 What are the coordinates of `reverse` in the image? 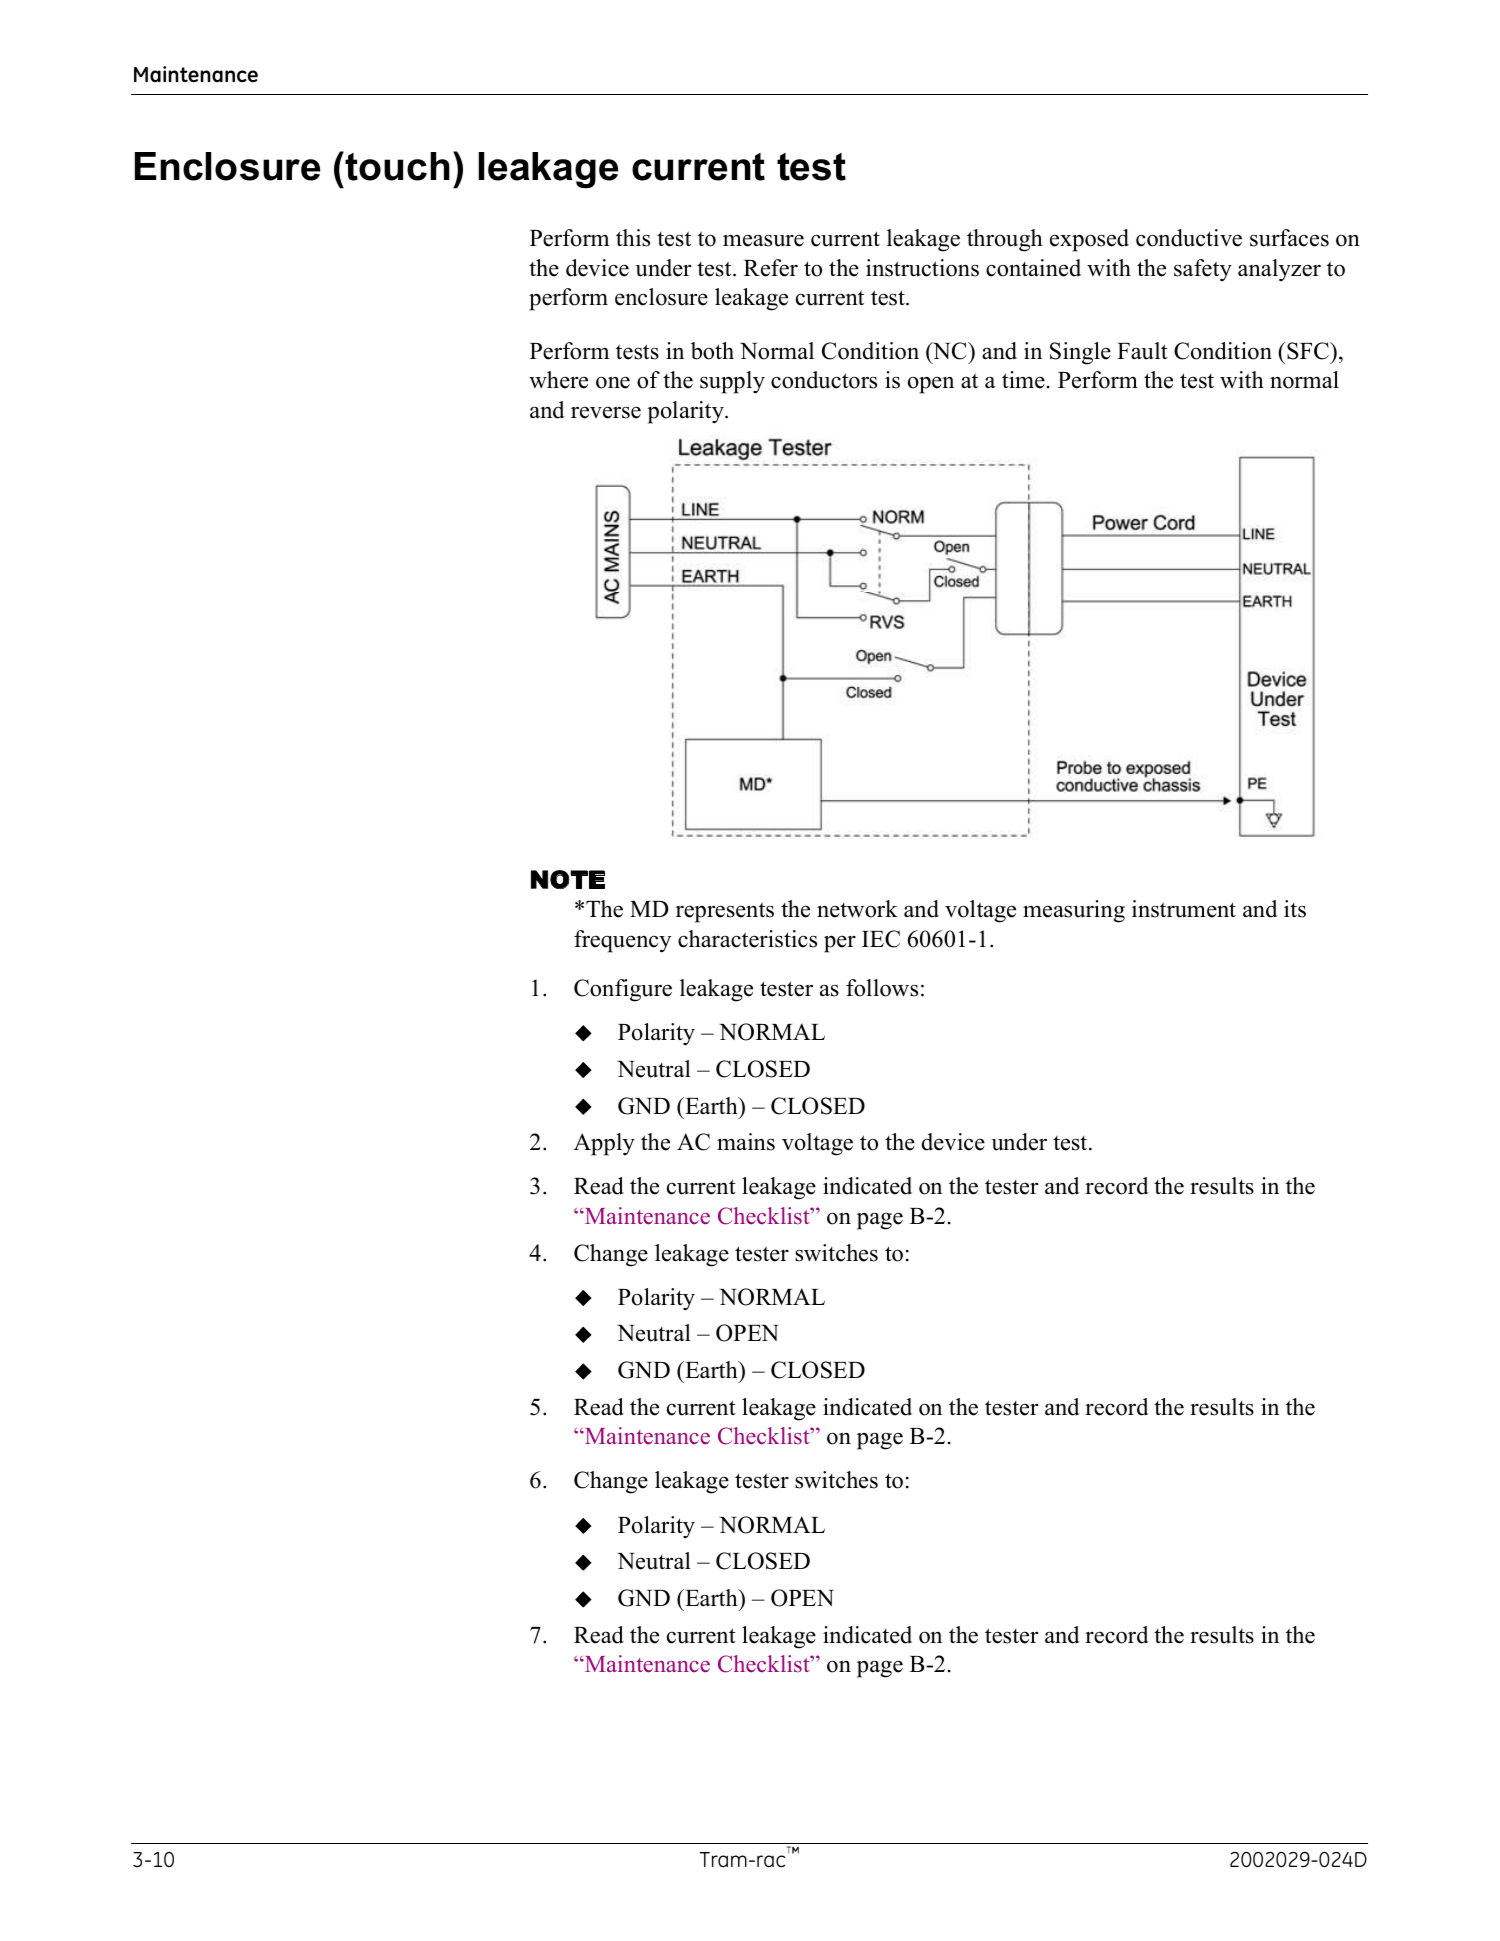 It's located at (606, 412).
